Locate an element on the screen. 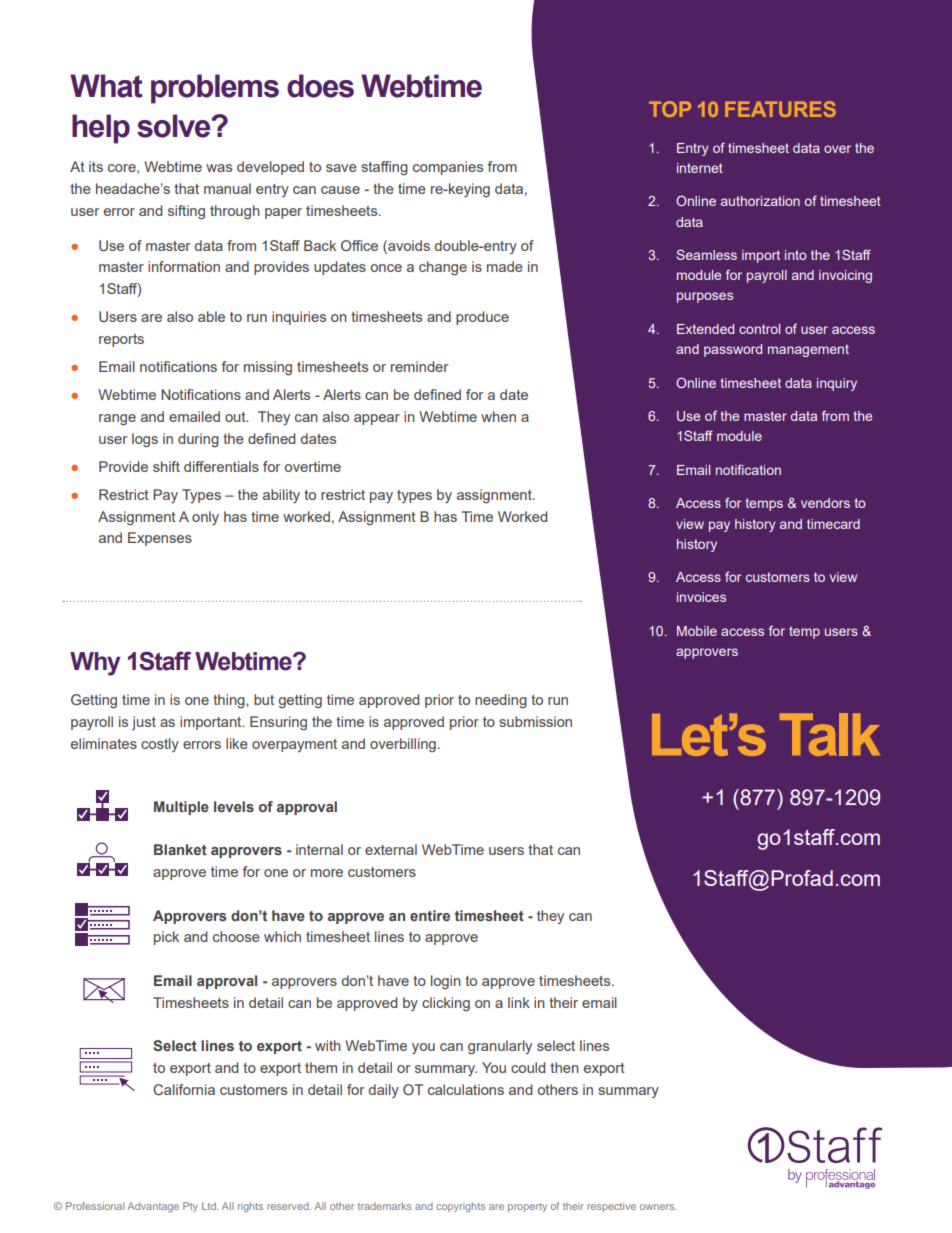 This screenshot has height=1233, width=952. when is located at coordinates (498, 416).
